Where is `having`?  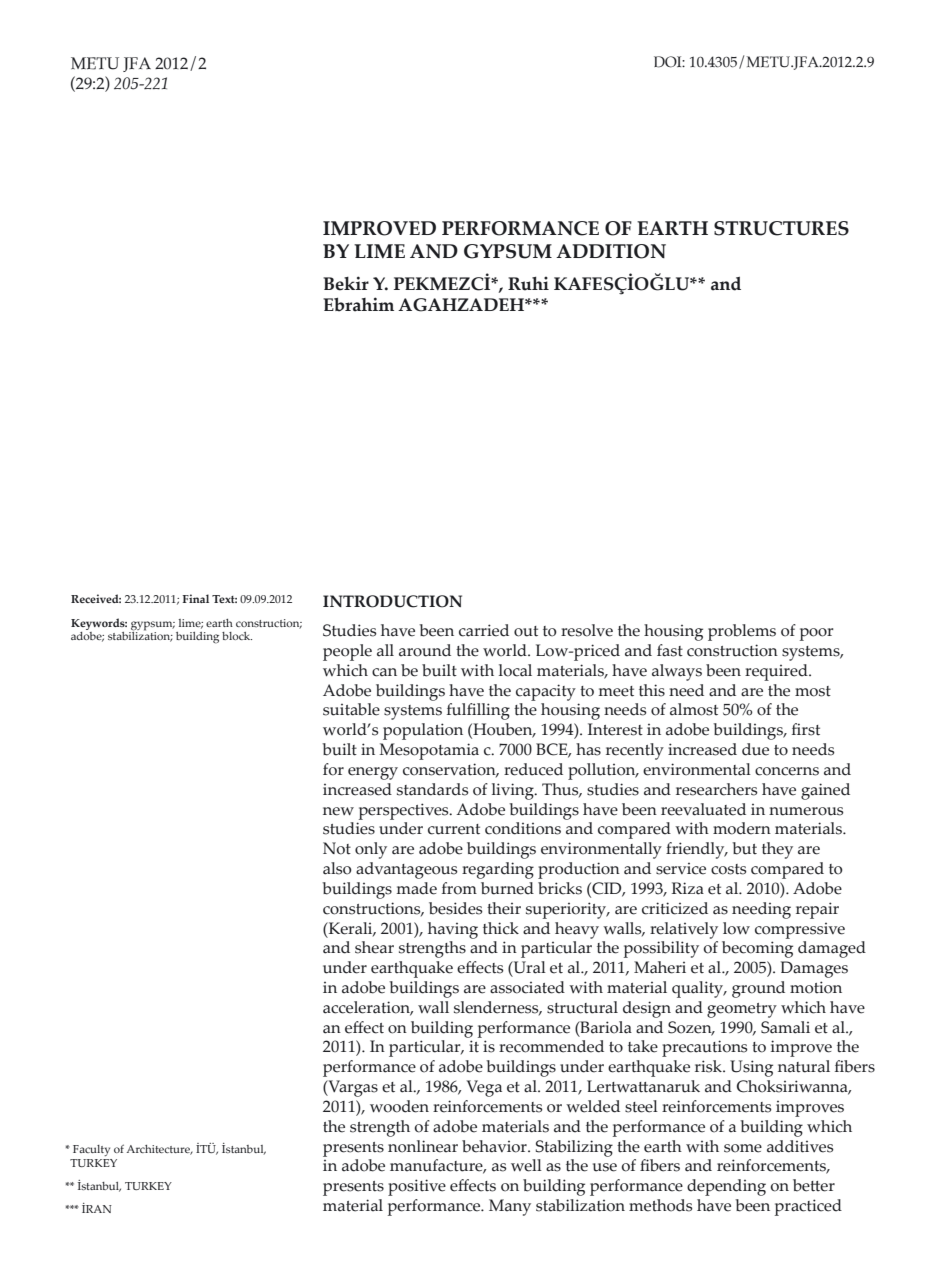
having is located at coordinates (453, 930).
